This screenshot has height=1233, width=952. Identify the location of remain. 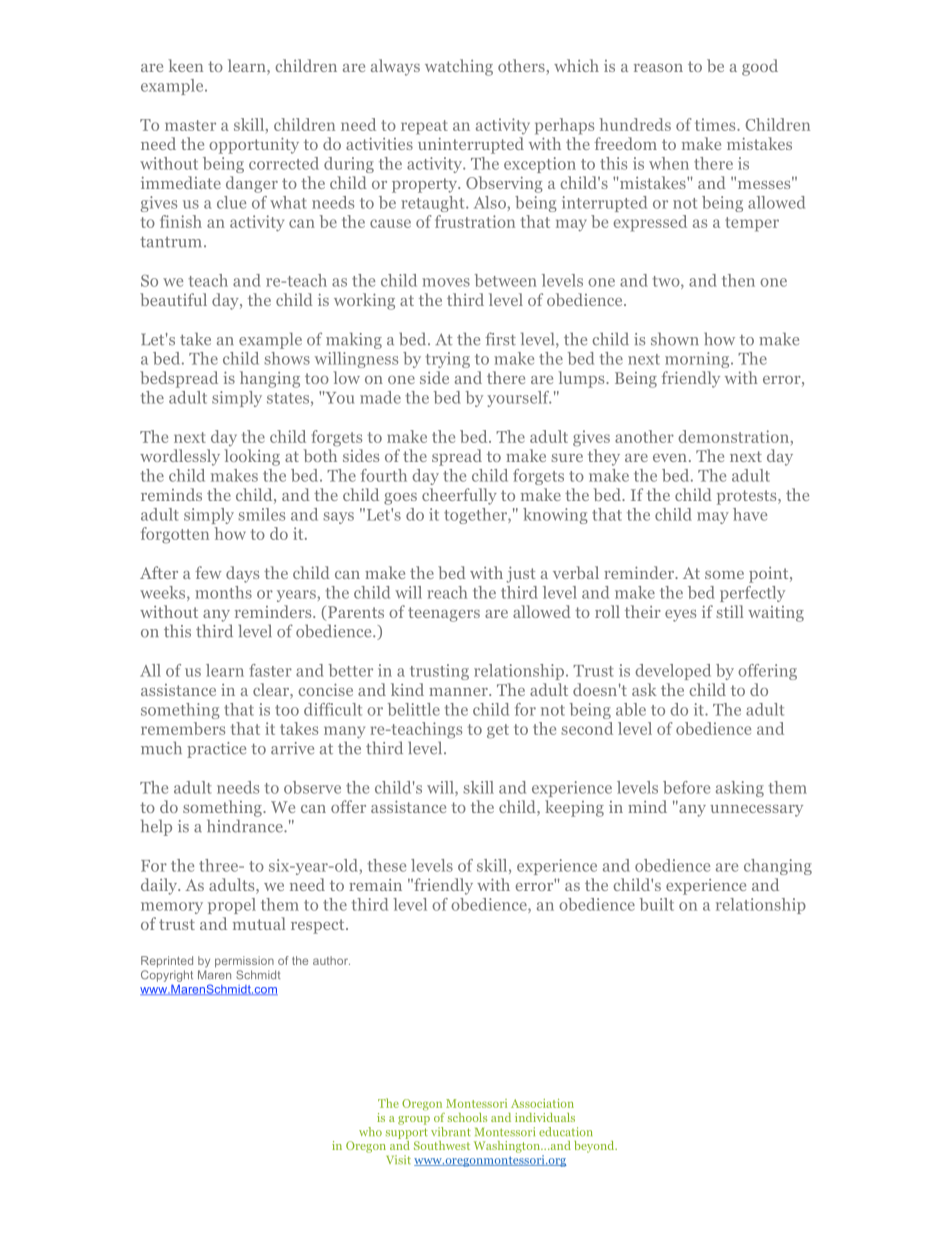
(375, 885).
